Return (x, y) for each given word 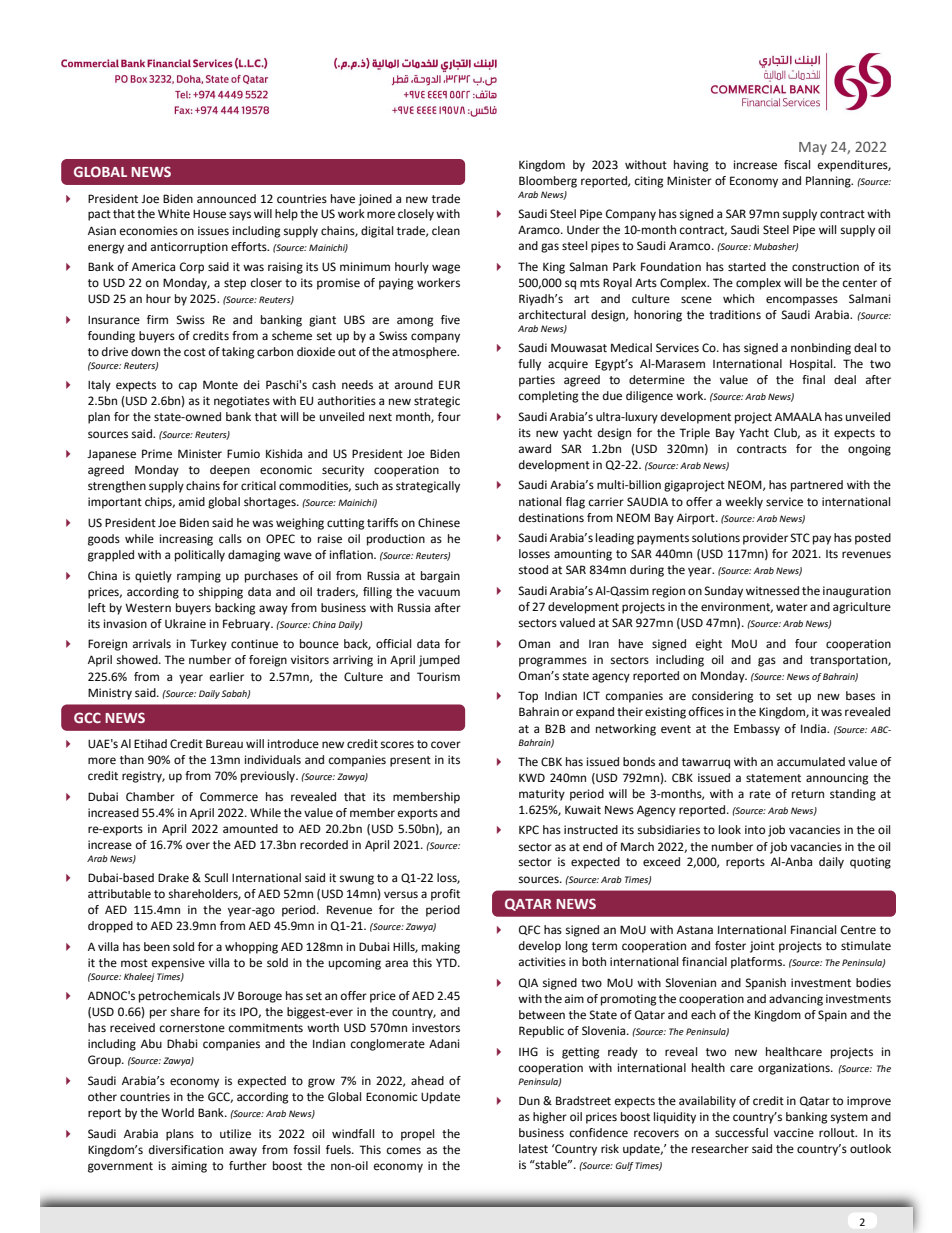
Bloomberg (548, 182)
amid (192, 501)
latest (533, 1149)
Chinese (439, 523)
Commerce (229, 797)
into (755, 829)
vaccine (794, 1132)
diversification (186, 1149)
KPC (529, 829)
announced (226, 199)
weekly (744, 503)
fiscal (797, 164)
